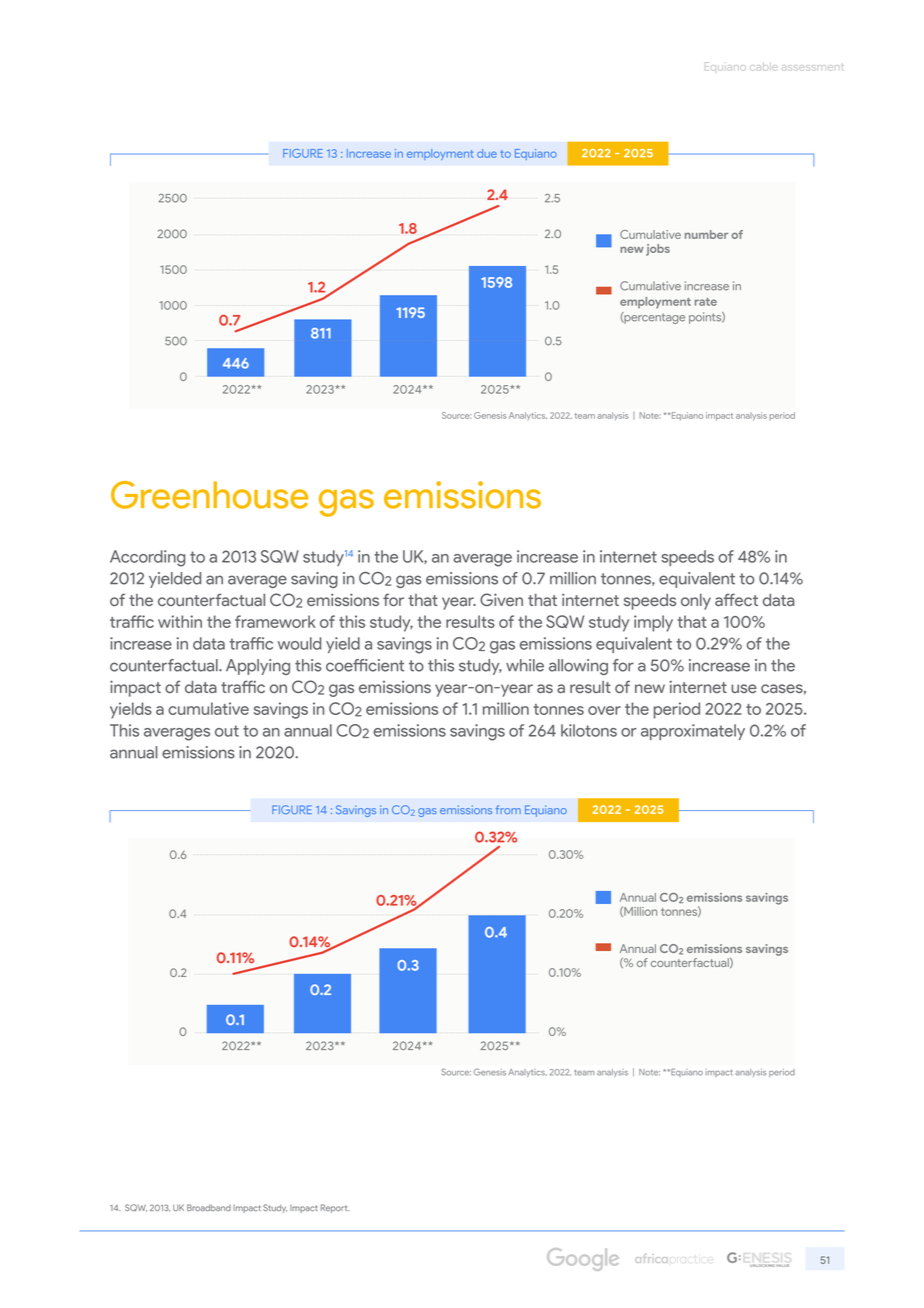 The image size is (924, 1308). I want to click on jobs, so click(658, 250).
